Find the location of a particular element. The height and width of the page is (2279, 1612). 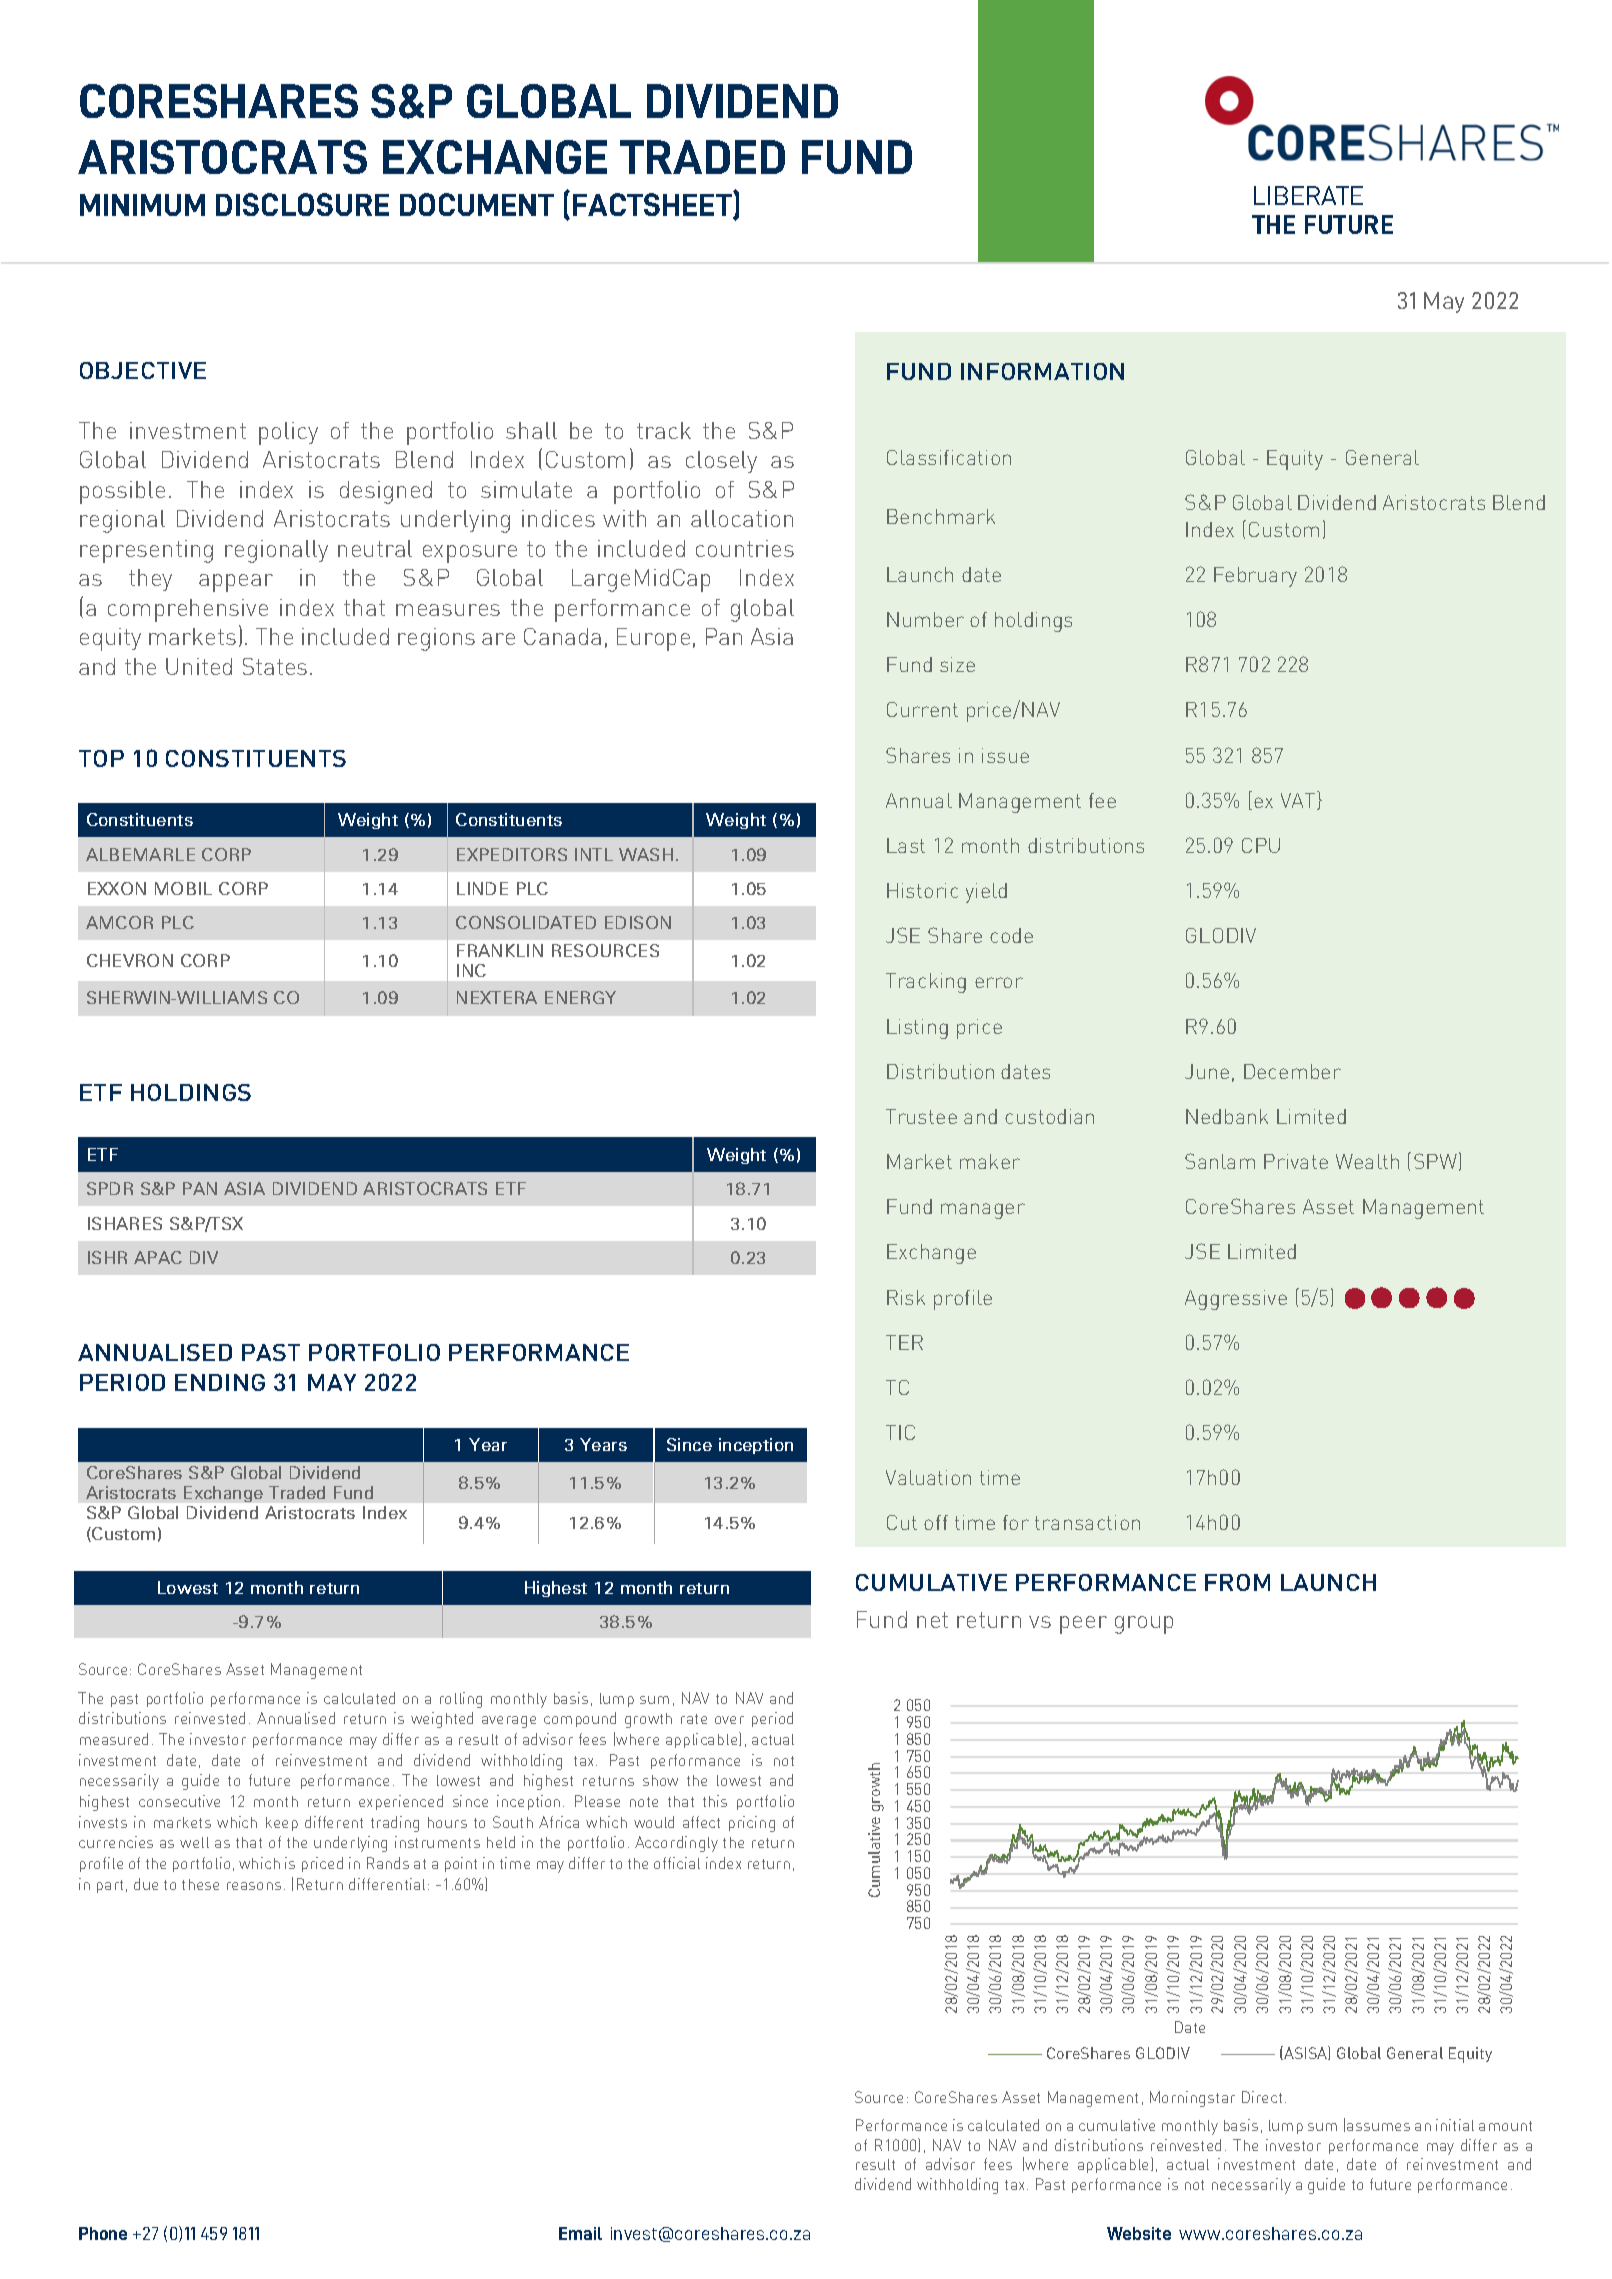

Historic is located at coordinates (922, 890).
